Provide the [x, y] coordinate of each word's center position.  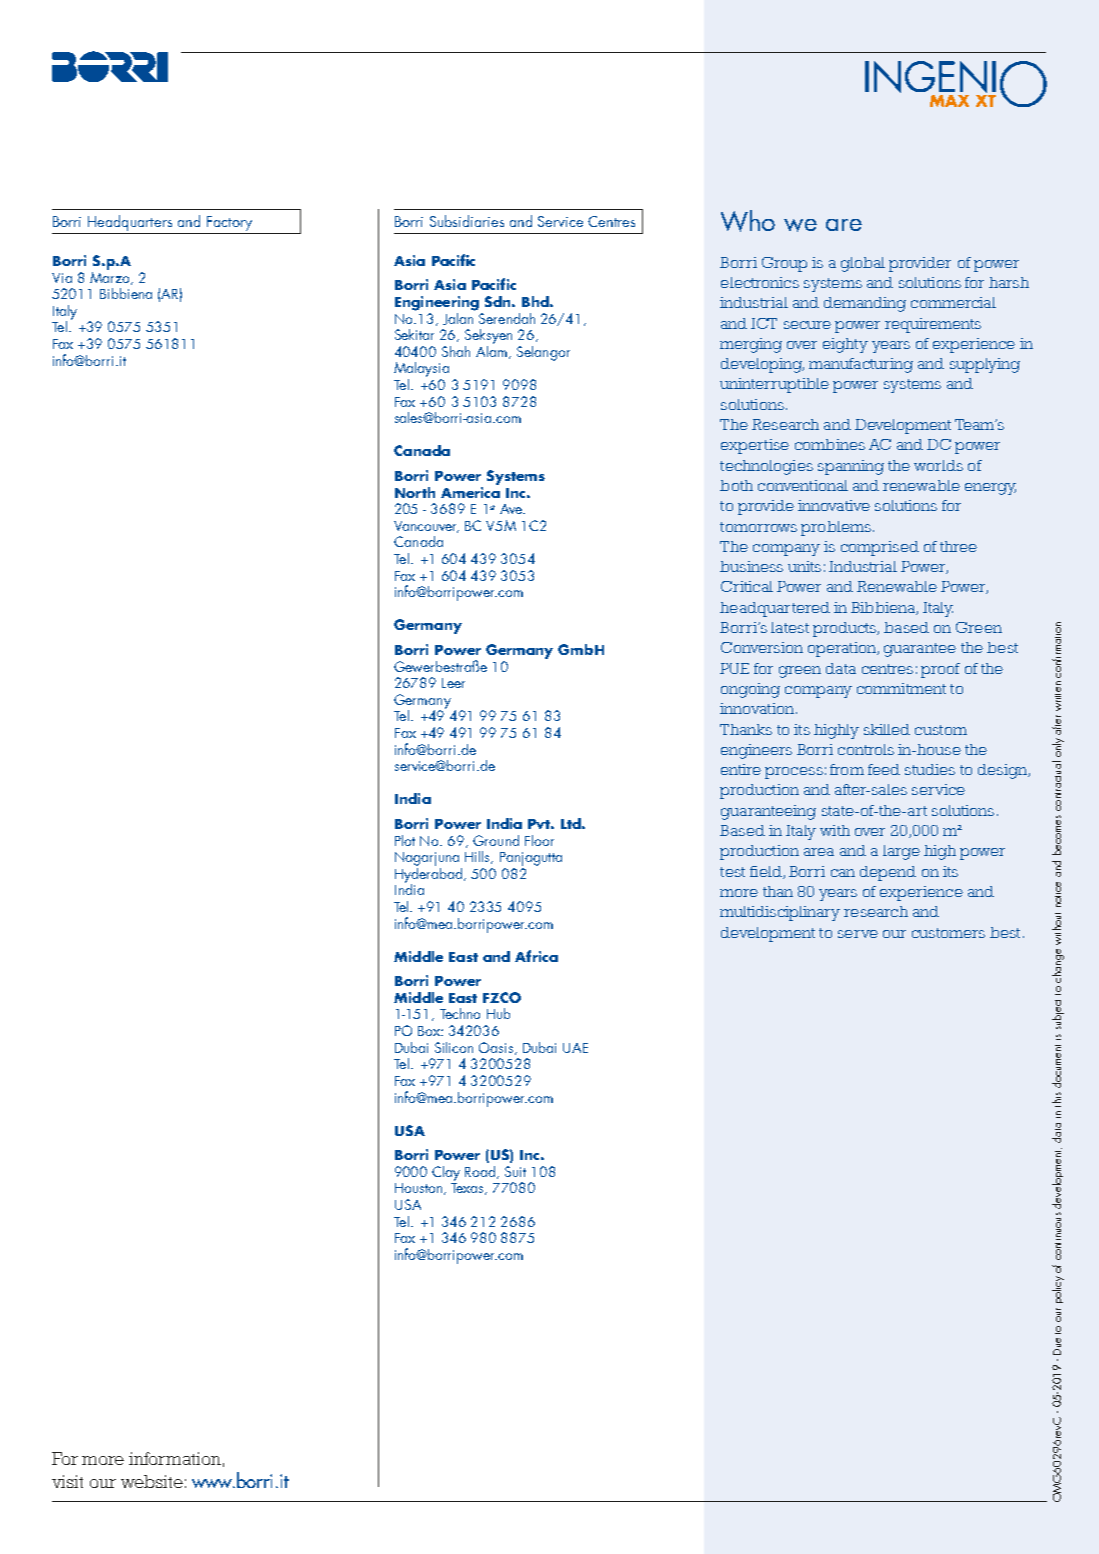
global [863, 264]
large [901, 852]
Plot [405, 840]
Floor [539, 840]
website [152, 1481]
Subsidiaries [467, 221]
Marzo [111, 277]
